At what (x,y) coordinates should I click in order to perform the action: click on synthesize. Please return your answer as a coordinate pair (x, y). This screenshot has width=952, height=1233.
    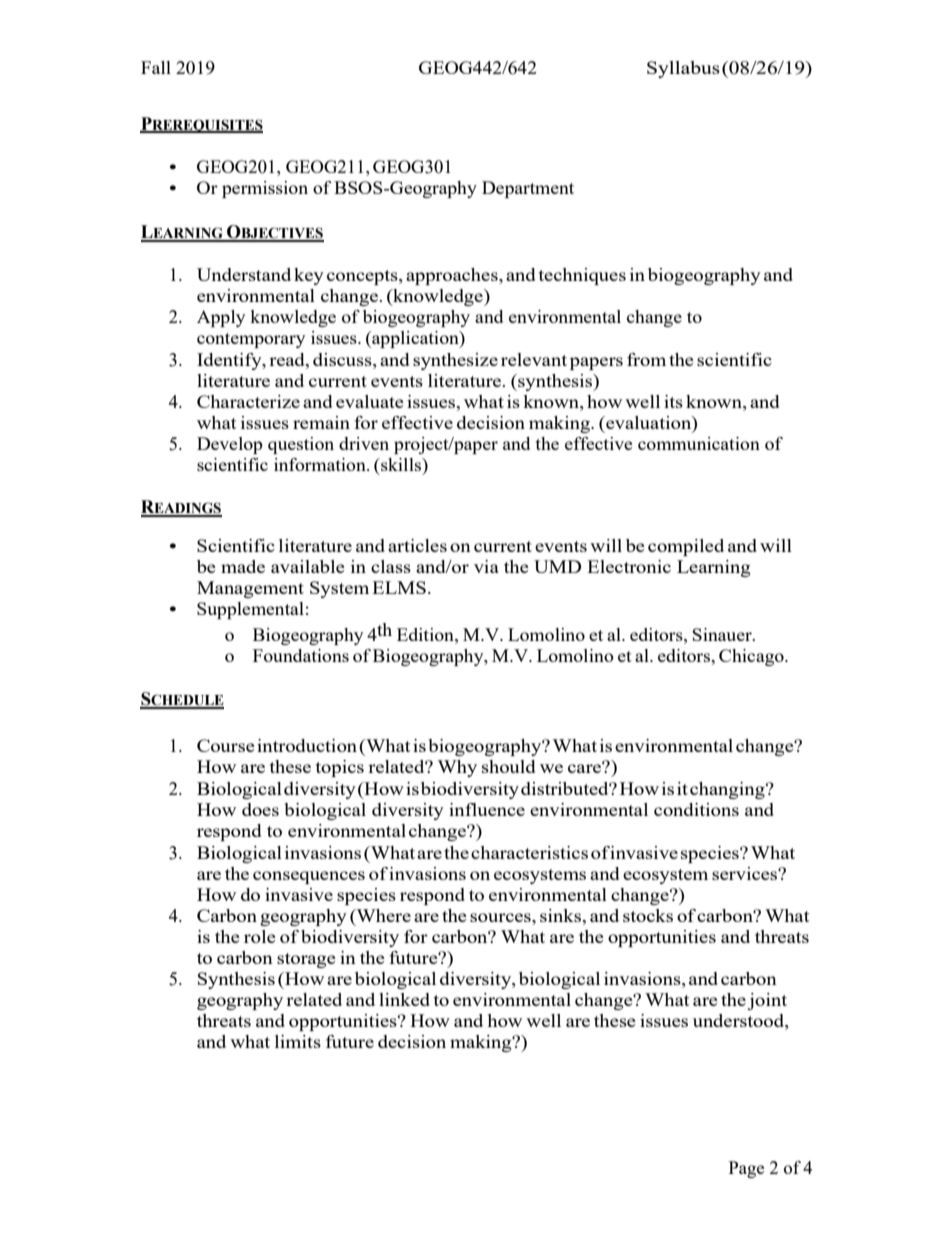
    Looking at the image, I should click on (455, 361).
